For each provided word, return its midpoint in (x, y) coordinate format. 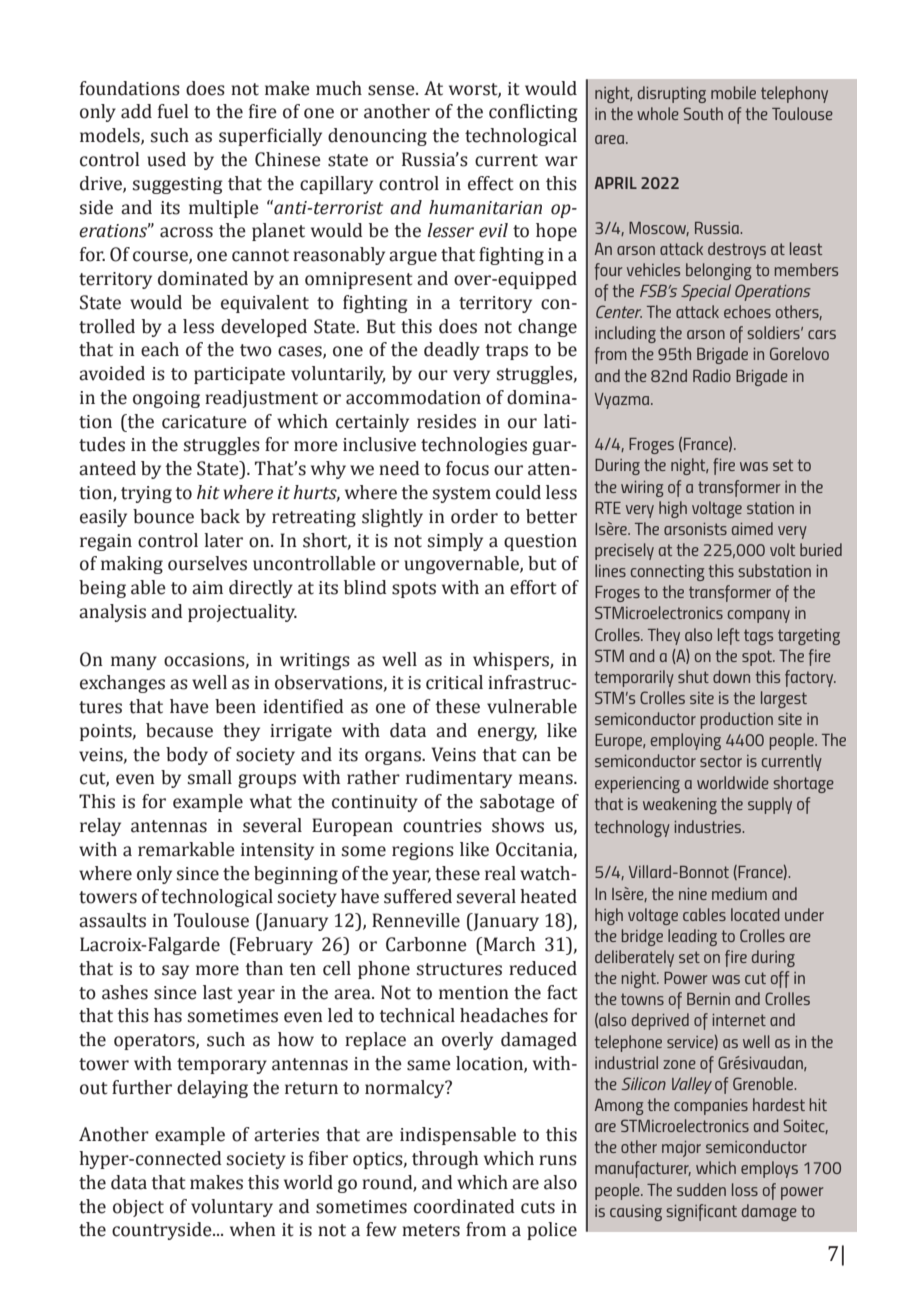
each (160, 349)
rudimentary (459, 779)
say (175, 972)
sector (721, 761)
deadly (452, 351)
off (780, 979)
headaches (504, 1015)
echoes (747, 311)
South (703, 113)
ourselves (207, 563)
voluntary (232, 1208)
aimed (752, 528)
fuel (173, 111)
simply (455, 542)
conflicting (533, 113)
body (187, 756)
